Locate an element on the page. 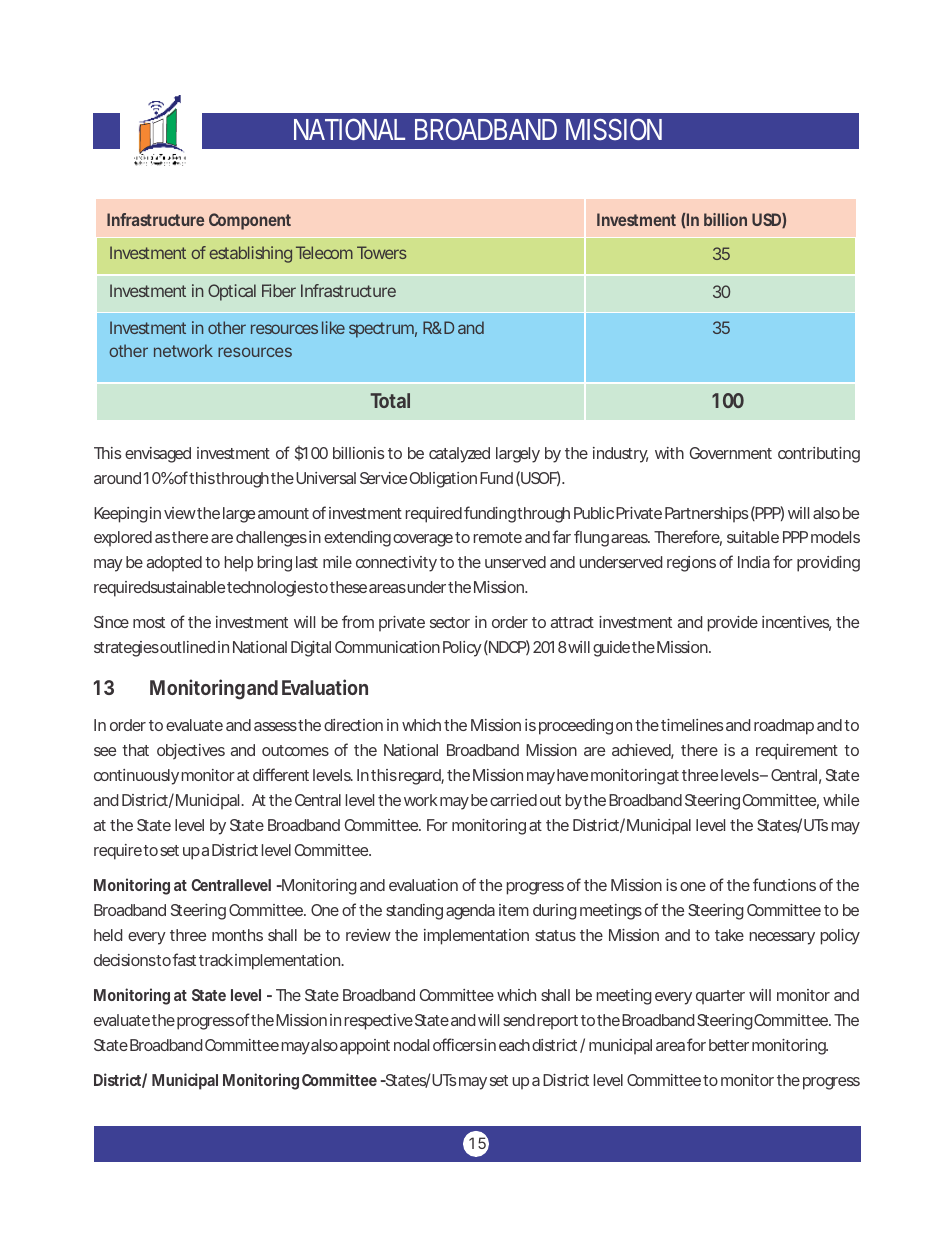  objectives is located at coordinates (191, 751).
